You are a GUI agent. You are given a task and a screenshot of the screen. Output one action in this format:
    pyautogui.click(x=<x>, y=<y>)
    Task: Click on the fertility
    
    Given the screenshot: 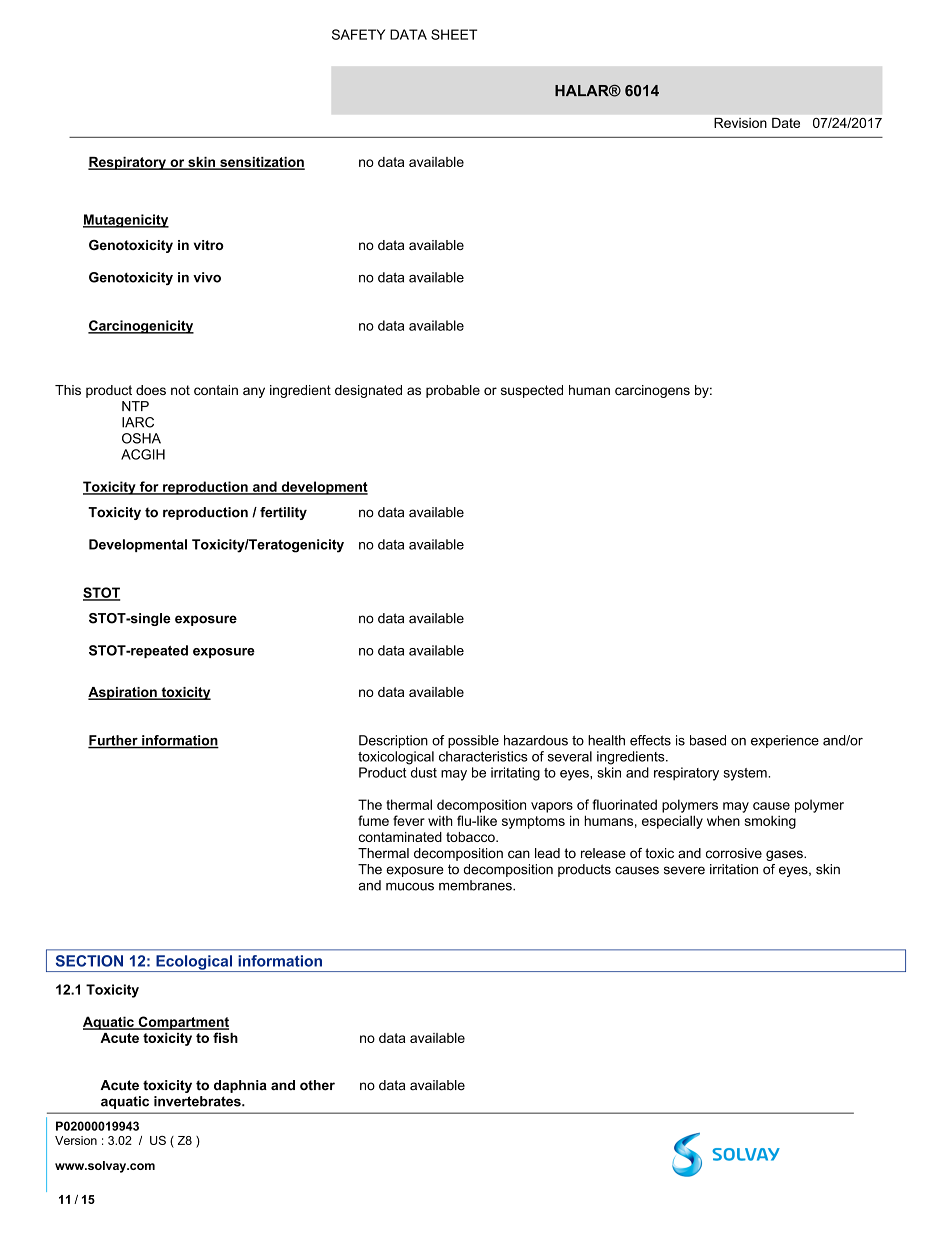 What is the action you would take?
    pyautogui.click(x=283, y=513)
